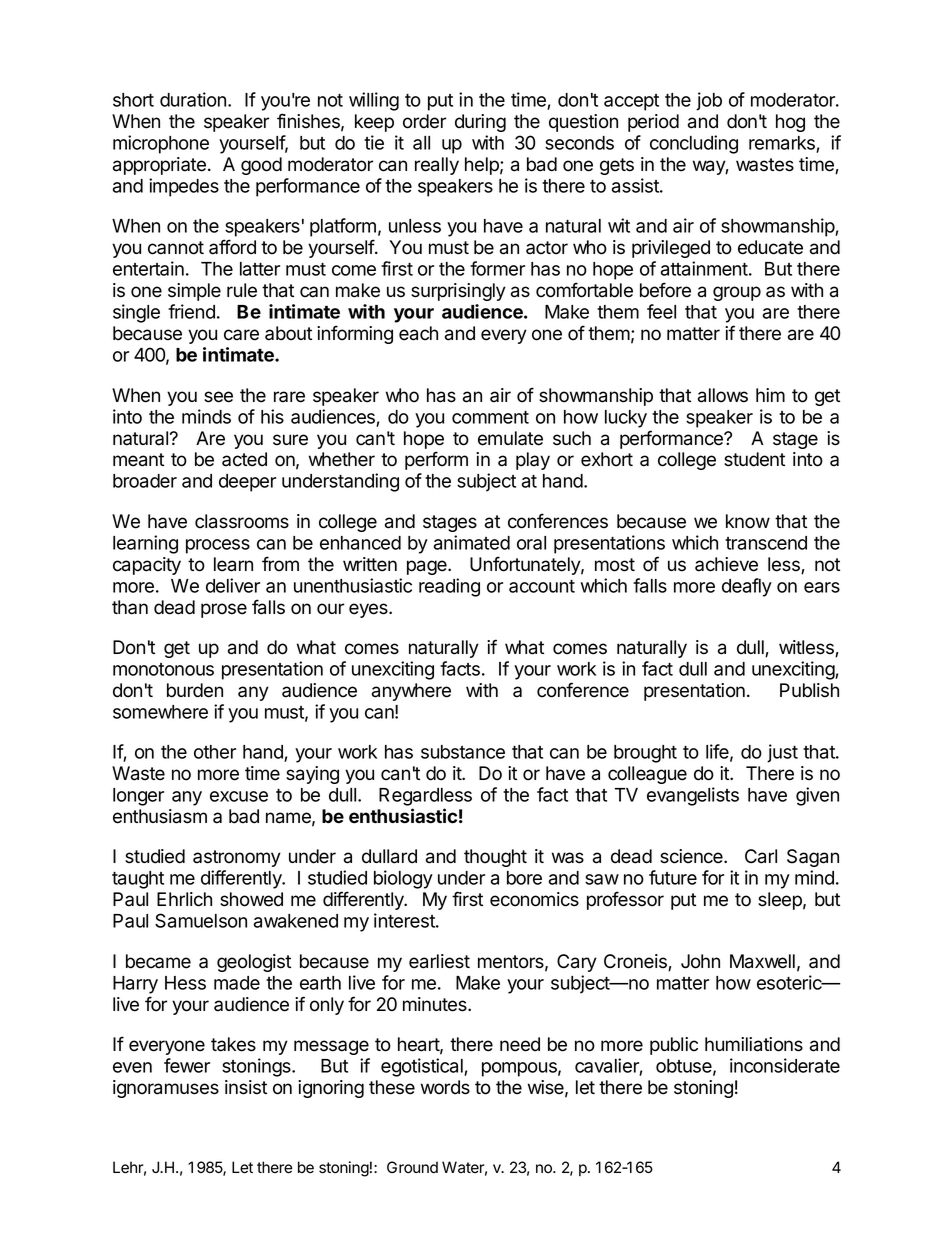 The width and height of the screenshot is (952, 1233). I want to click on insist, so click(246, 1087).
